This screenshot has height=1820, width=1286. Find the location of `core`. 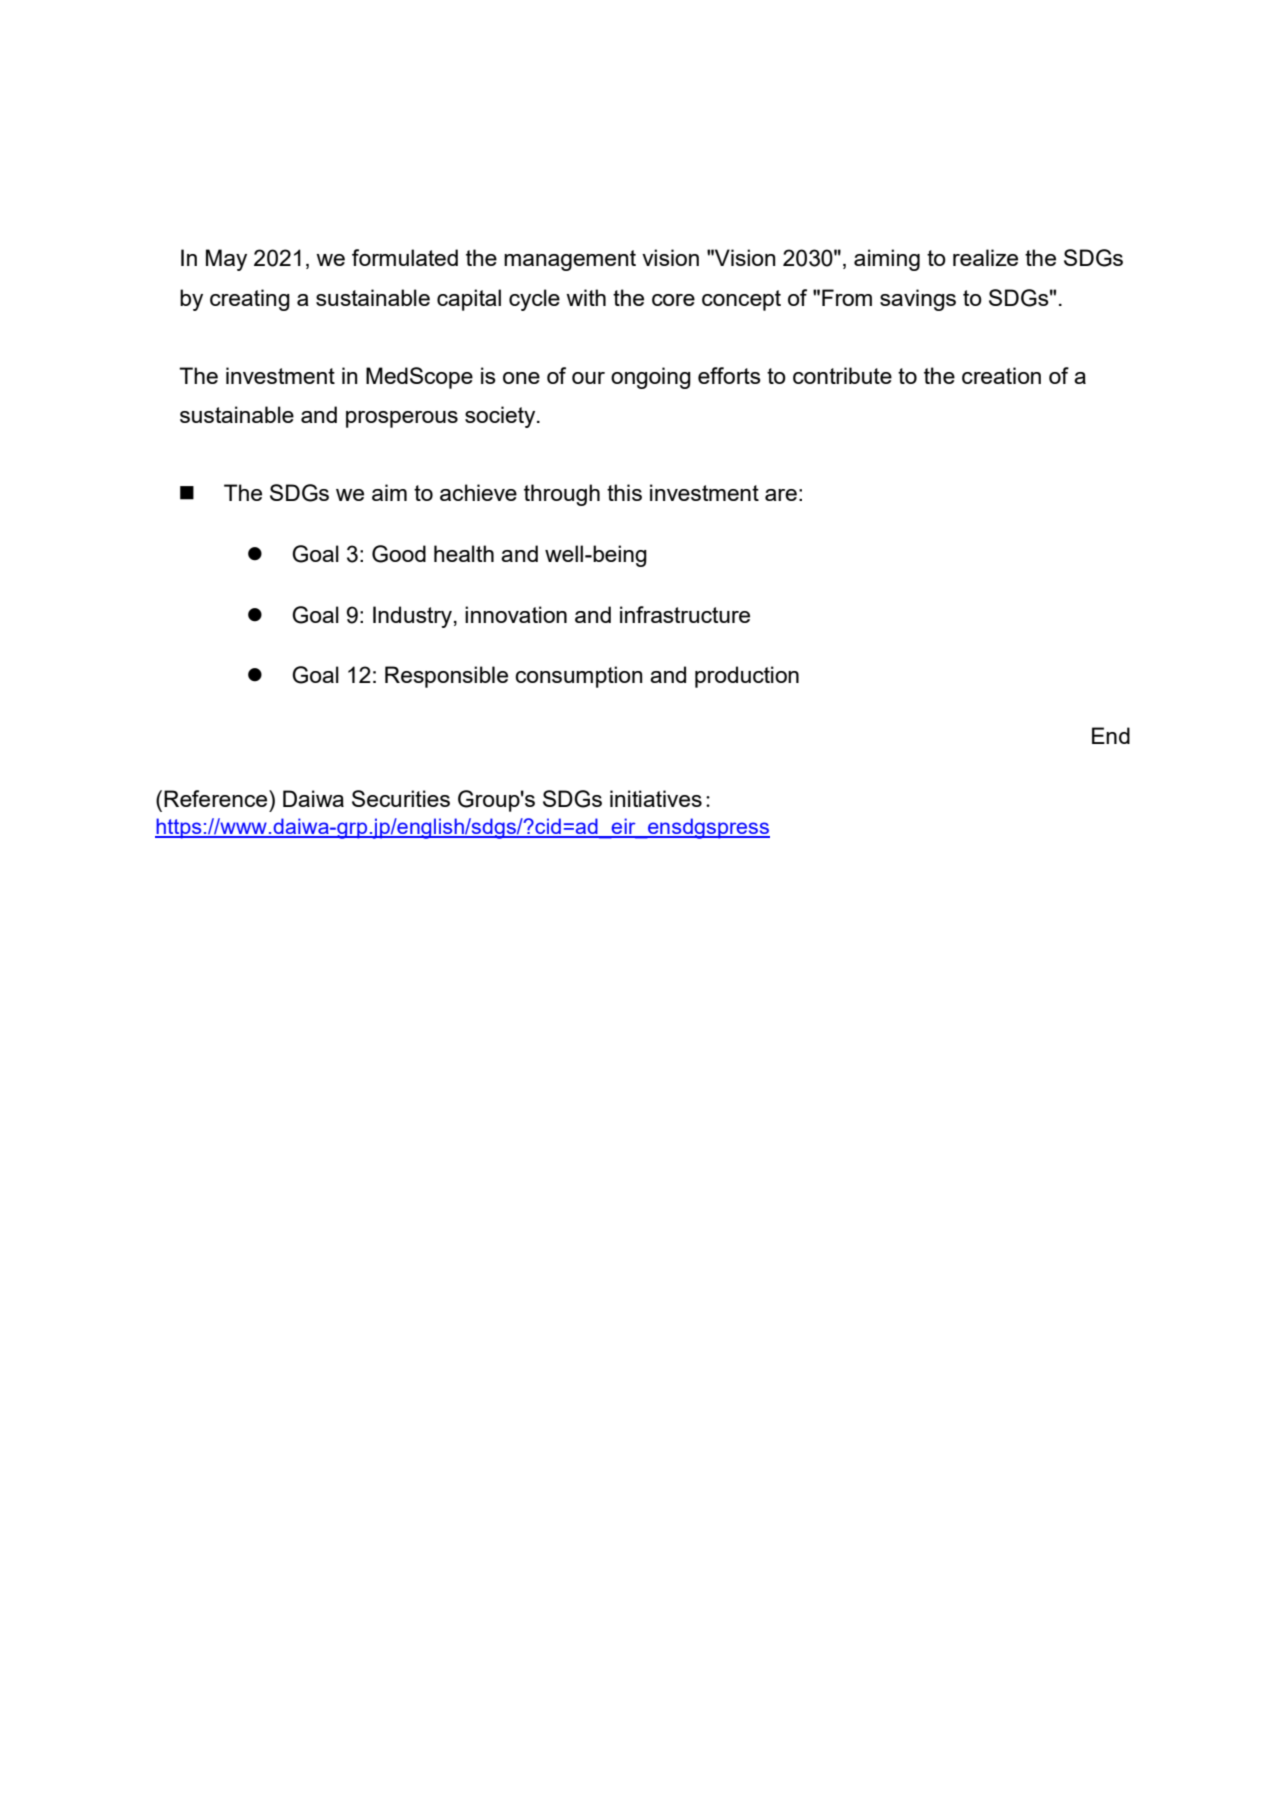

core is located at coordinates (673, 300).
